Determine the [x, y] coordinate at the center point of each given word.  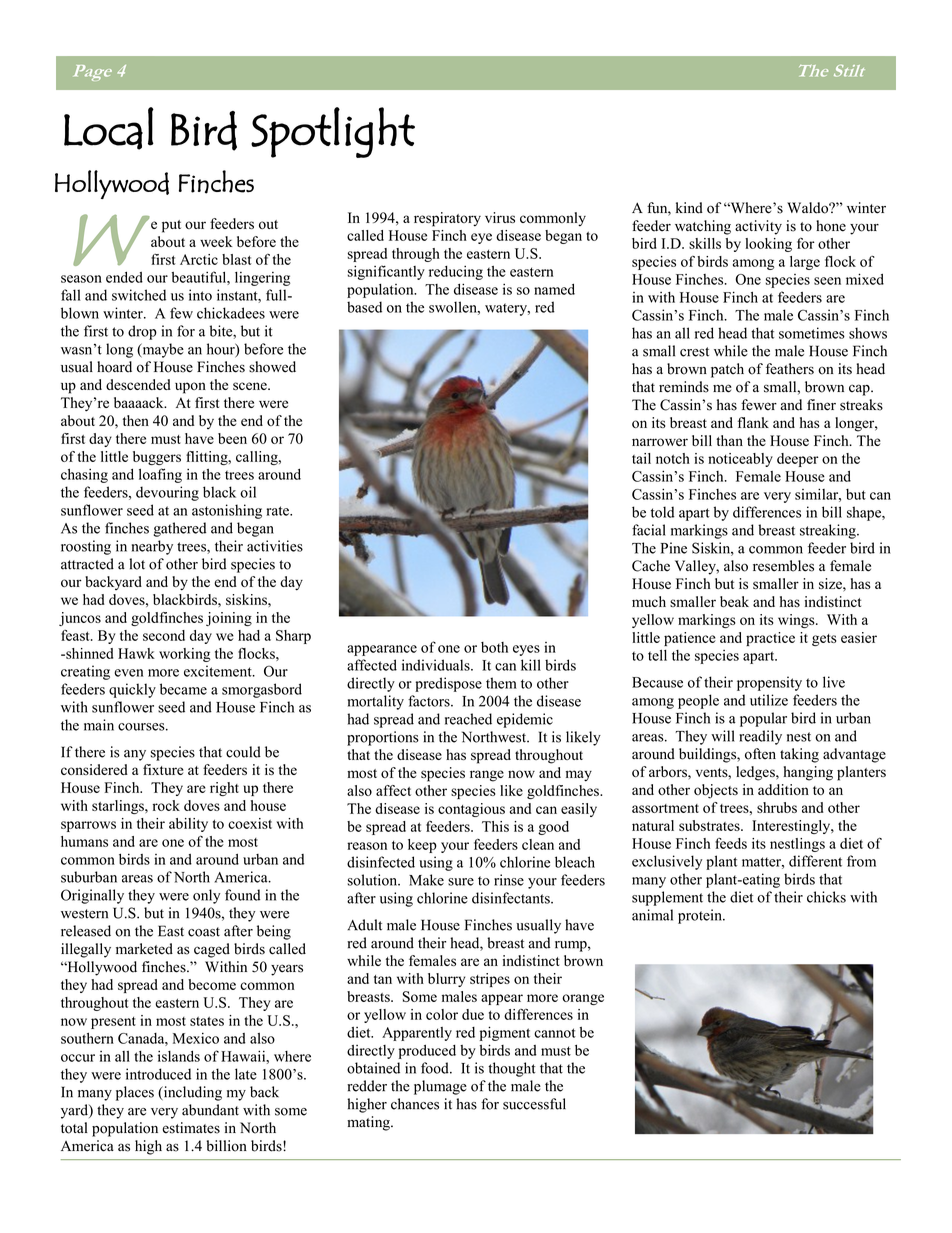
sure [461, 882]
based [364, 307]
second [164, 635]
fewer [759, 405]
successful [534, 1104]
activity [758, 227]
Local [109, 128]
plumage [440, 1087]
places [135, 1093]
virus [500, 217]
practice [770, 639]
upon [190, 388]
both [494, 647]
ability [188, 825]
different [815, 861]
